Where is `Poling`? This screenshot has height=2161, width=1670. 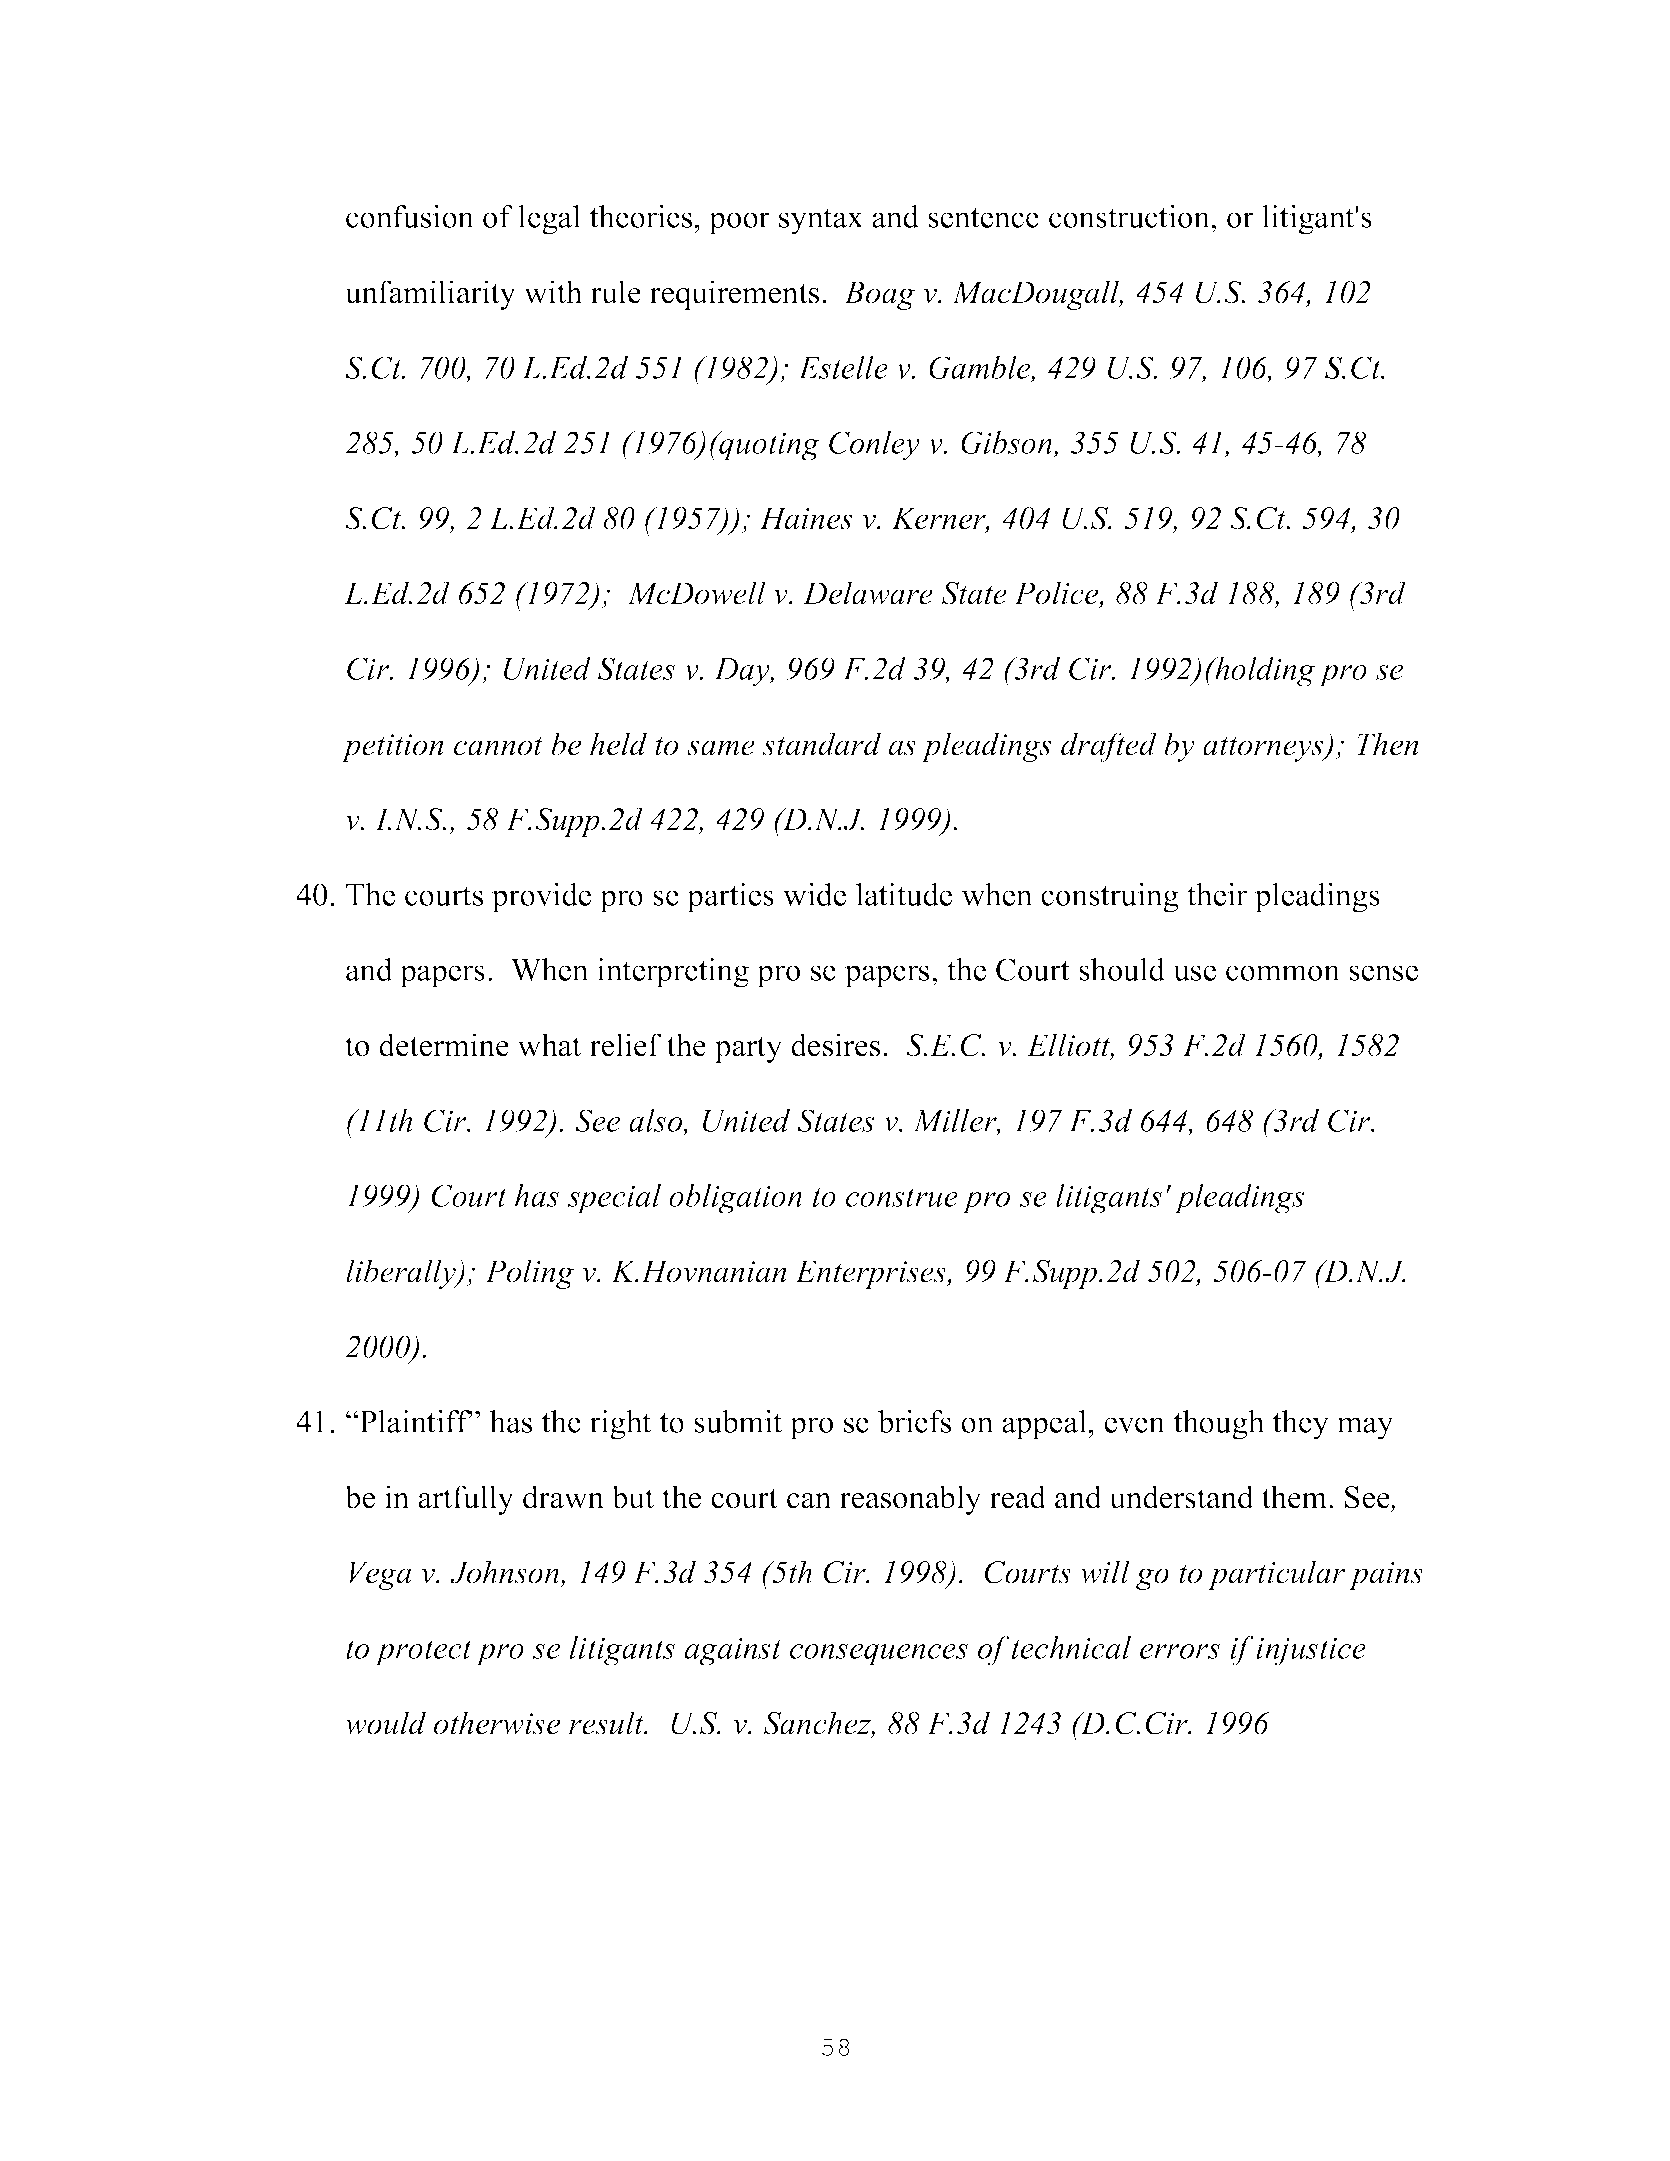 Poling is located at coordinates (529, 1274).
